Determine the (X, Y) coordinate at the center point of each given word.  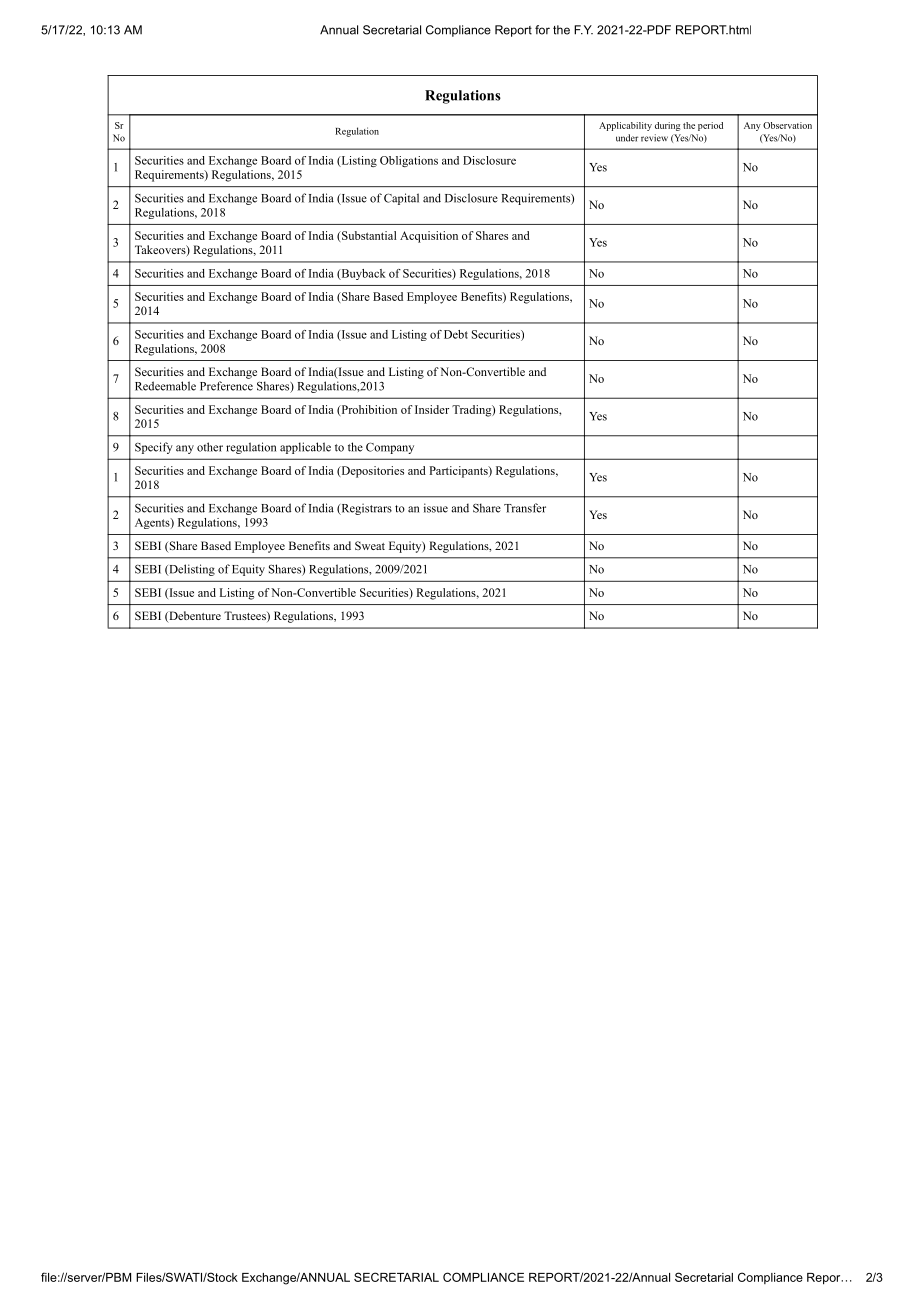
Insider (432, 409)
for (542, 30)
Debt (456, 334)
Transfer (525, 508)
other (210, 447)
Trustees (246, 616)
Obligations (409, 161)
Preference (226, 386)
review (654, 138)
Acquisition (429, 237)
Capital (401, 199)
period (710, 126)
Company (390, 448)
